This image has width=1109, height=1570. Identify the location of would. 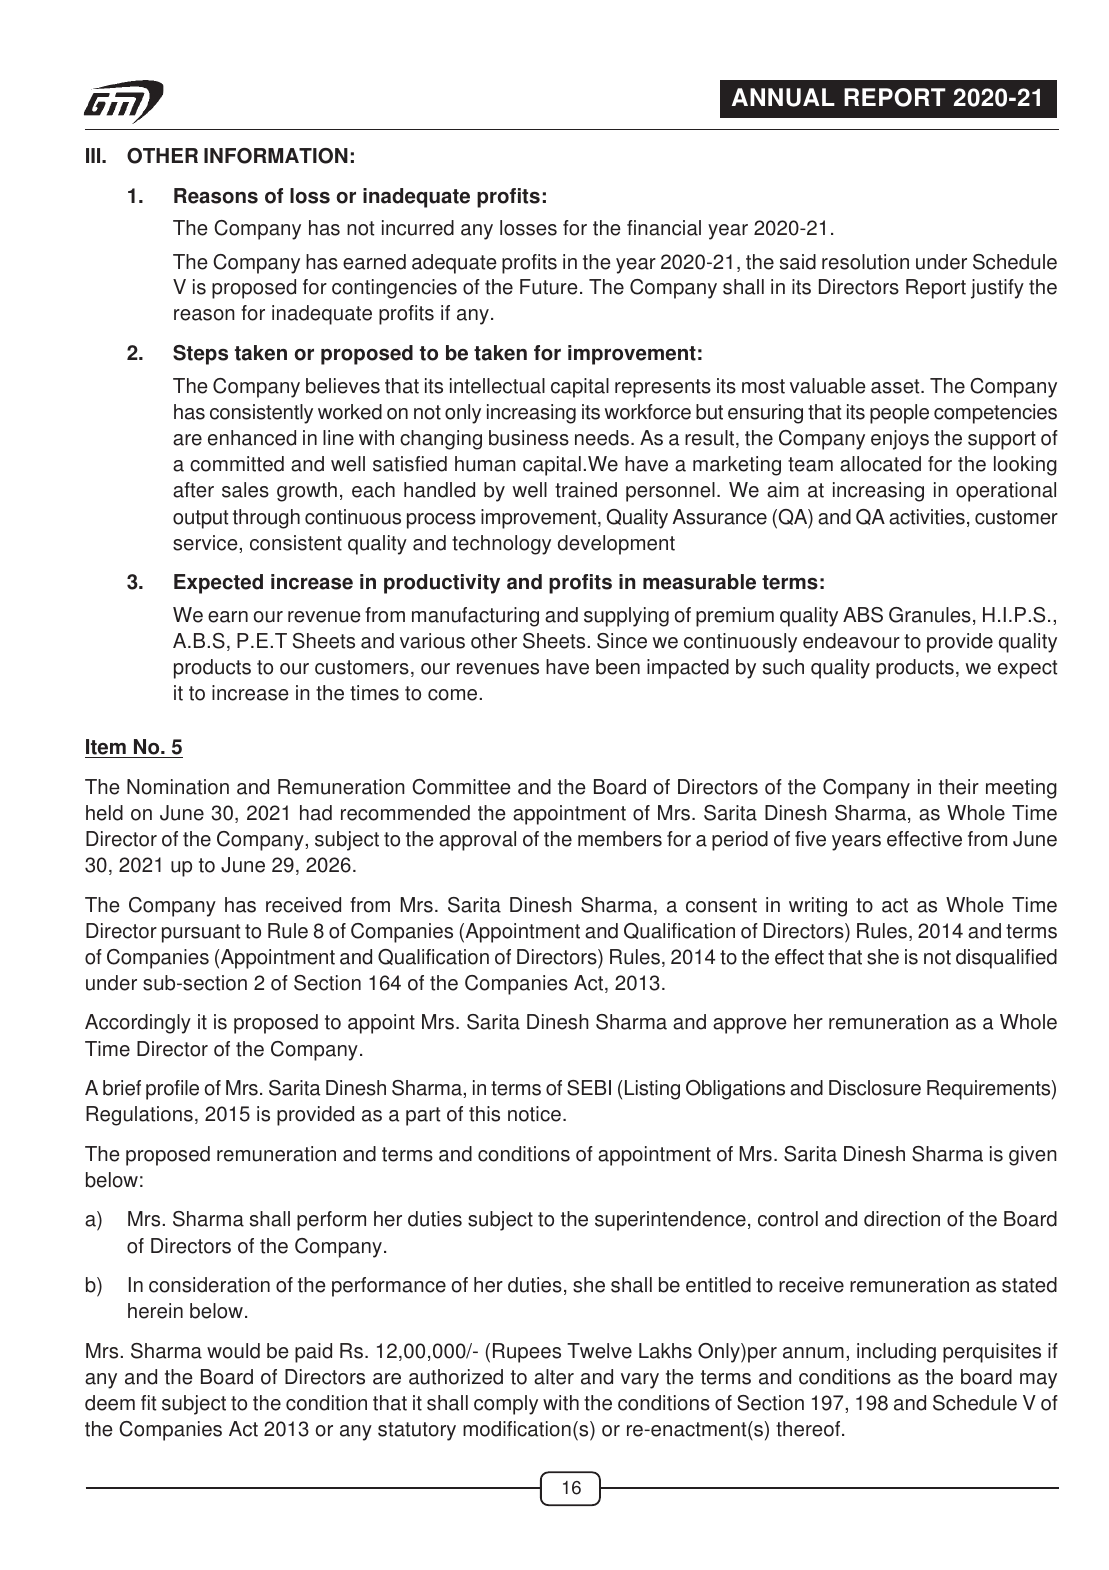
(233, 1351).
